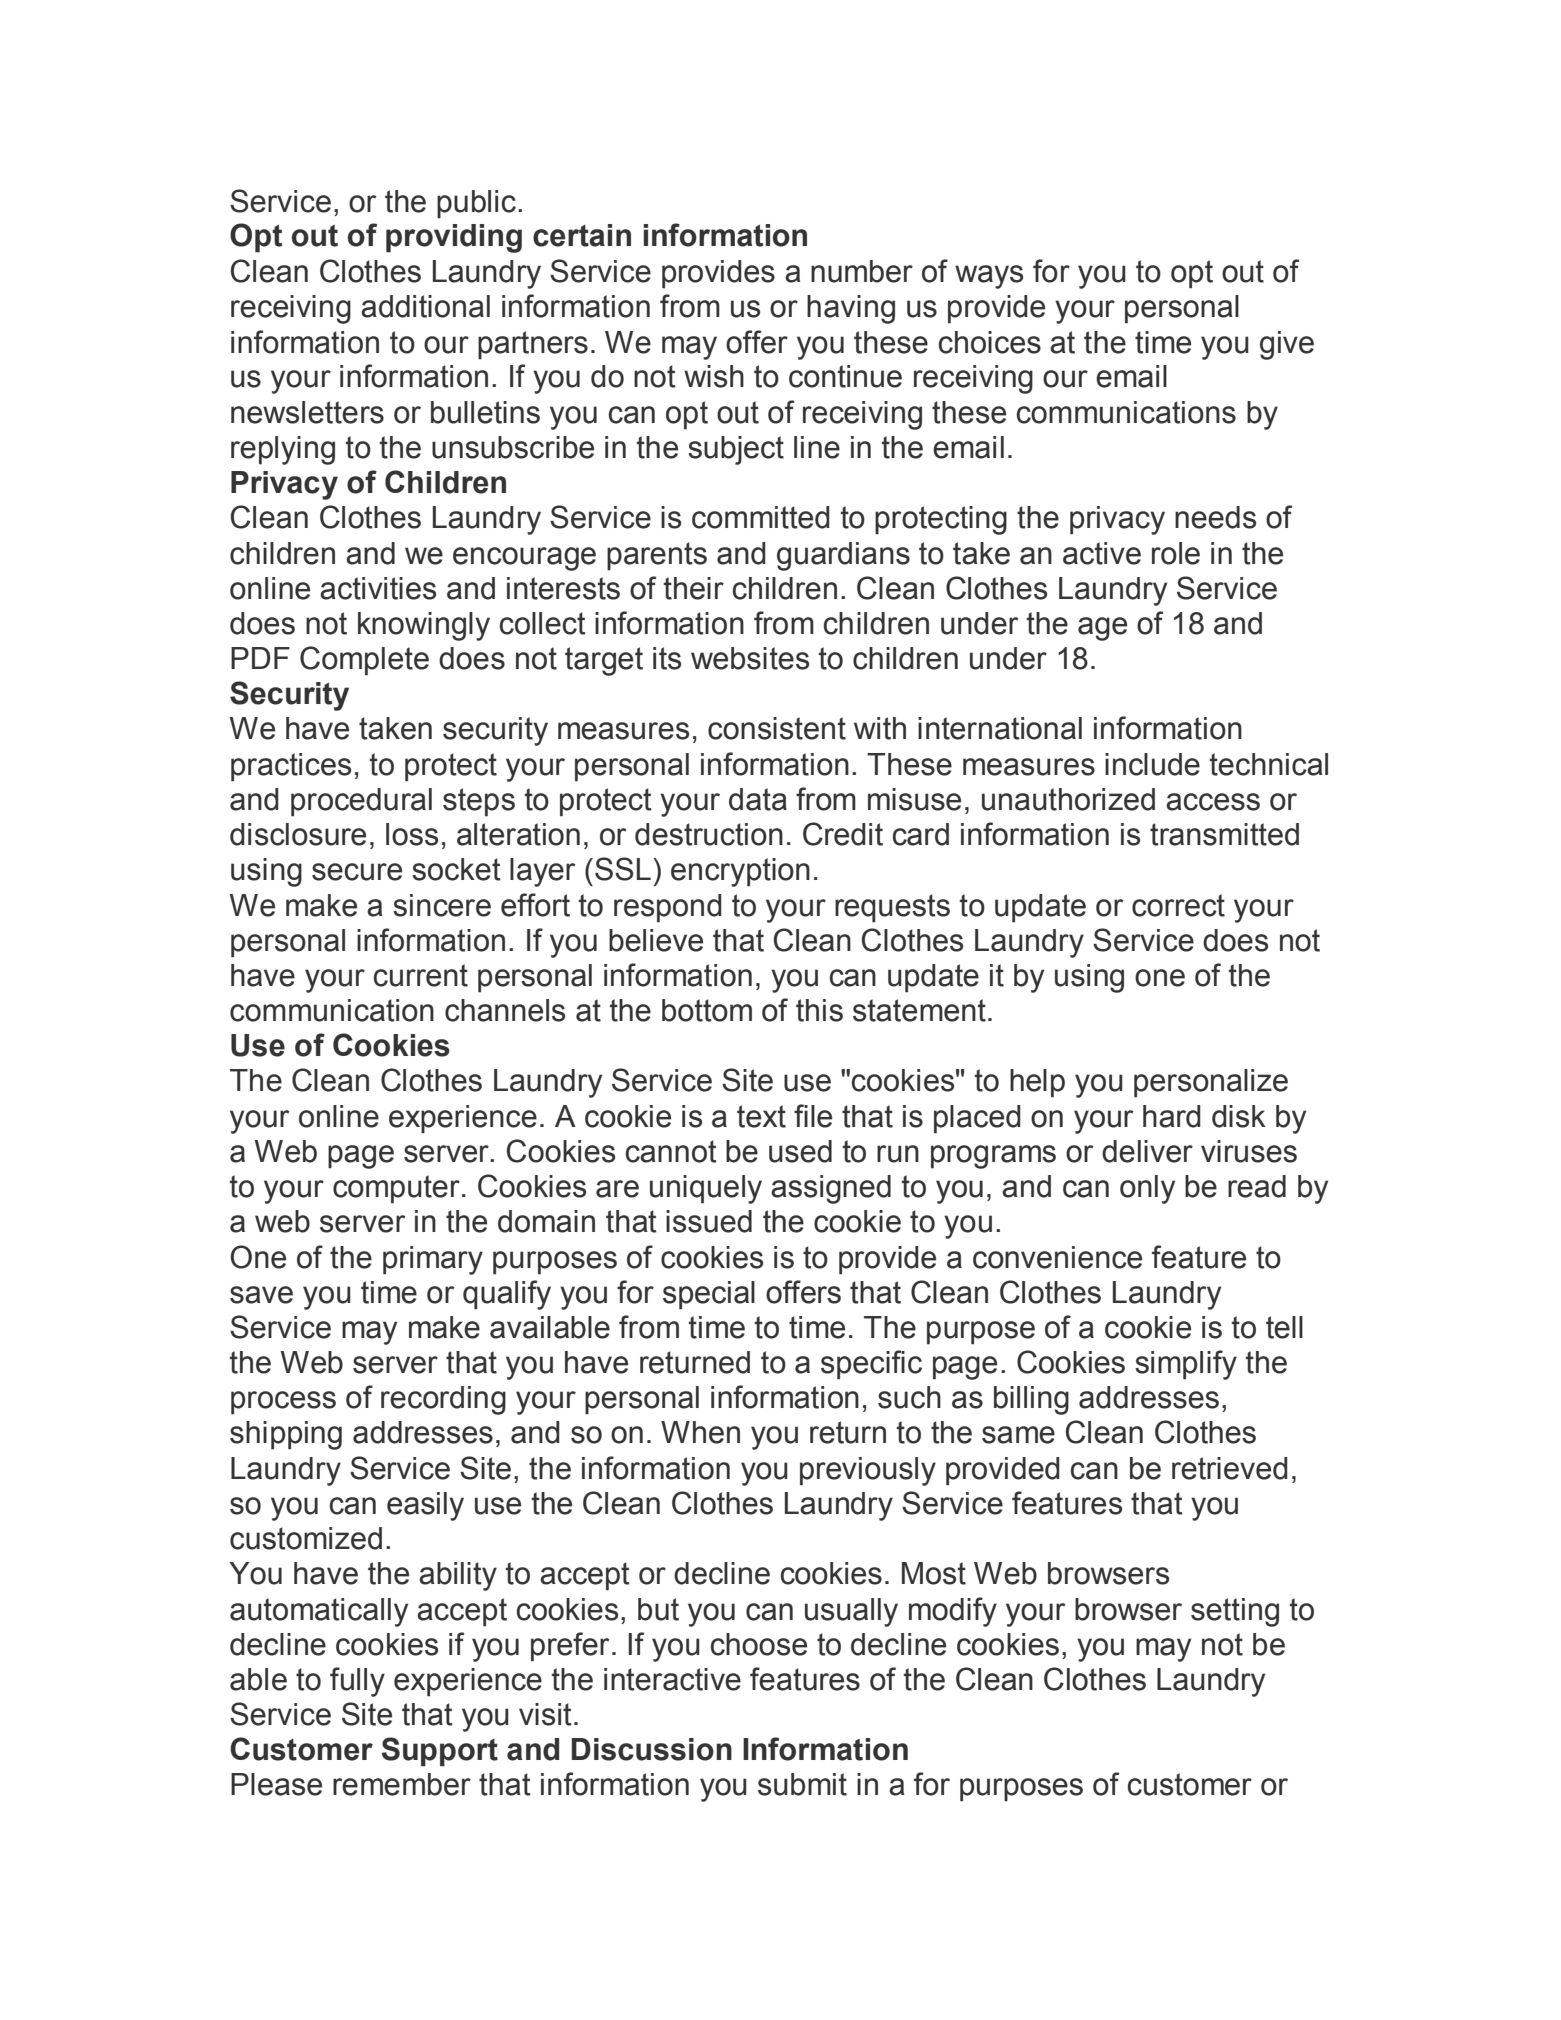 This screenshot has width=1561, height=2020. I want to click on number, so click(862, 271).
